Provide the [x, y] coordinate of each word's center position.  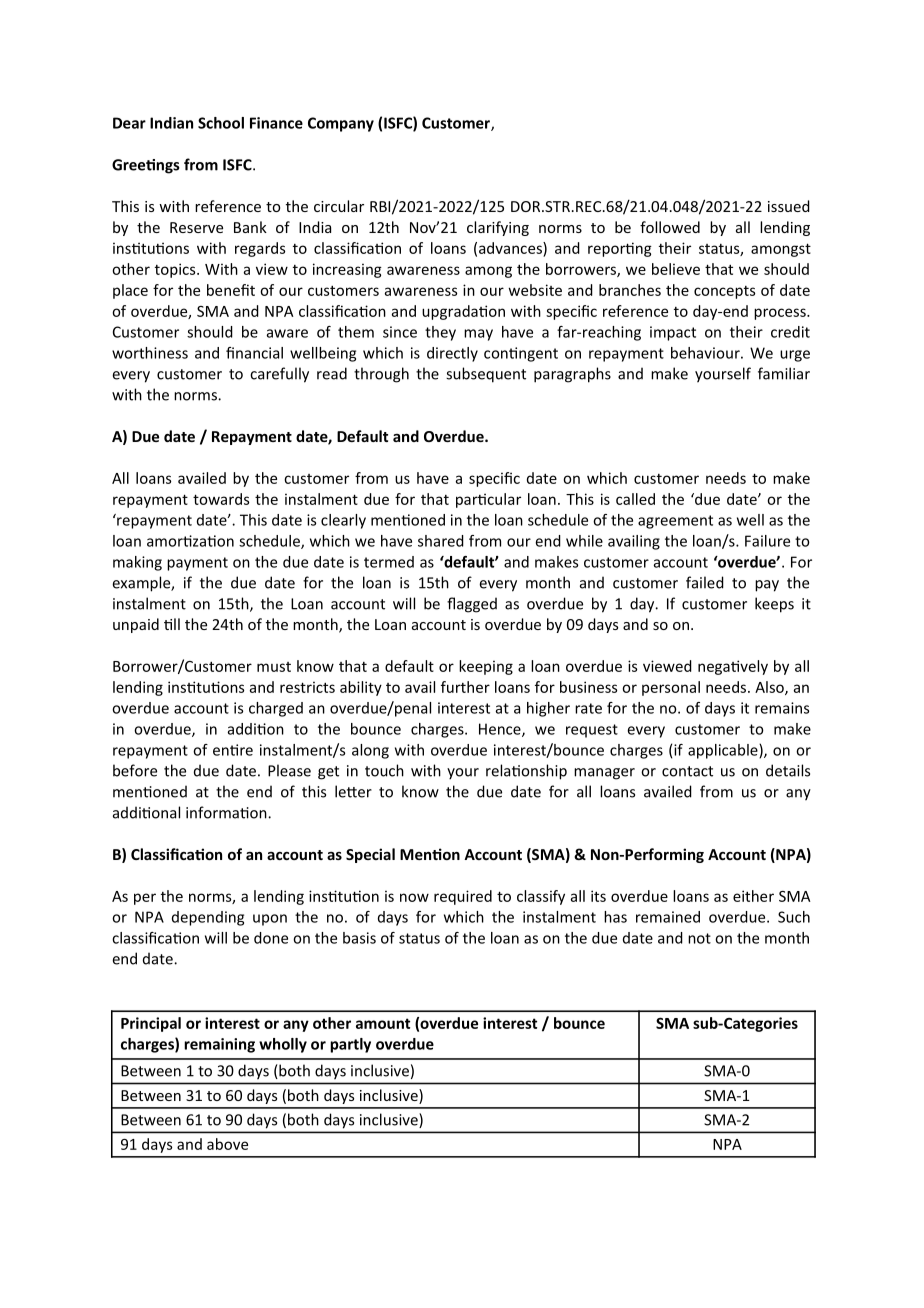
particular [488, 500]
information [227, 812]
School [221, 123]
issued [789, 206]
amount [383, 1023]
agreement [675, 522]
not [699, 938]
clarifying [498, 228]
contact [687, 771]
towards [221, 499]
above [227, 1144]
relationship [526, 772]
